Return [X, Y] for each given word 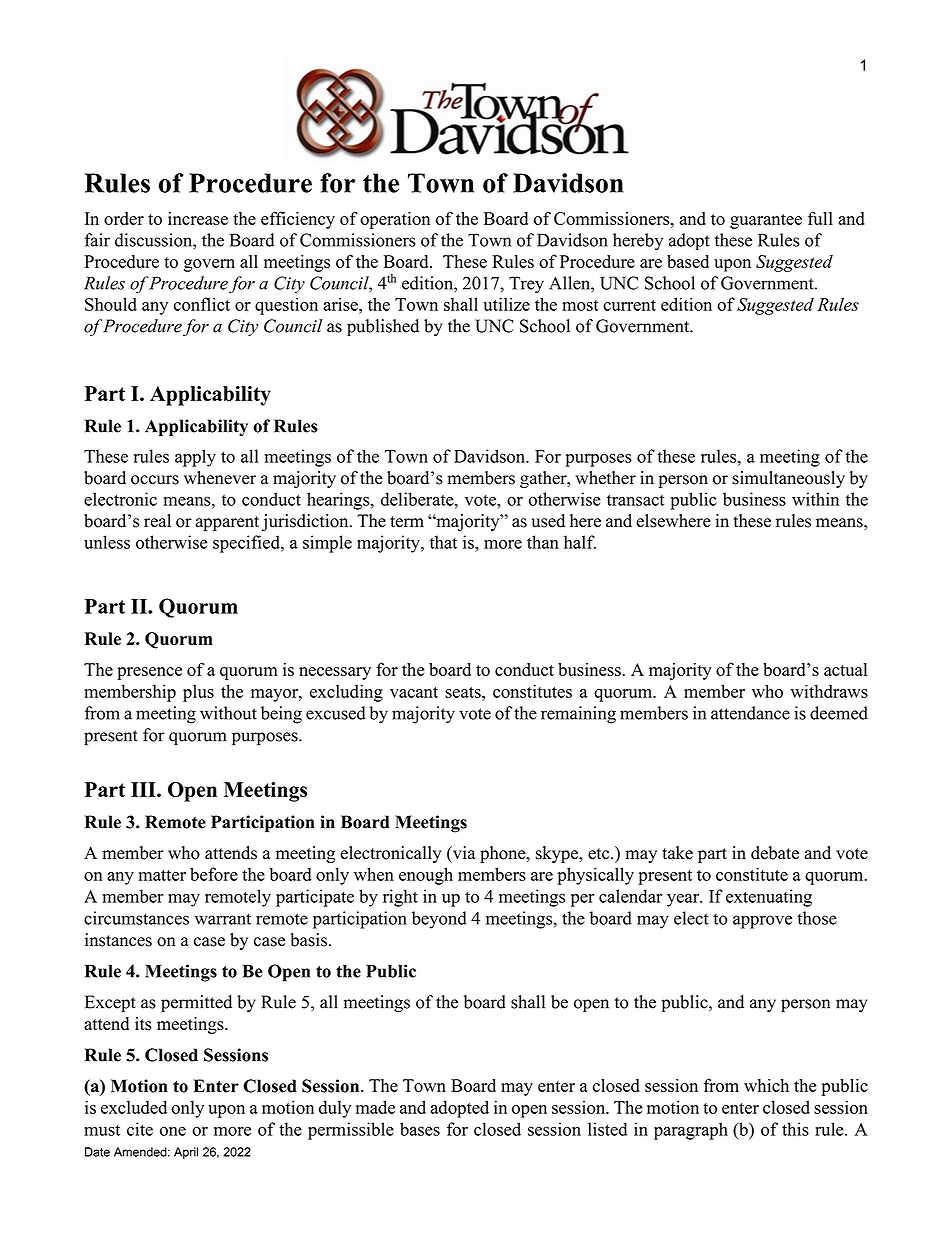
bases [420, 1129]
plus [198, 693]
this [795, 1129]
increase [198, 218]
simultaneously [788, 479]
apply [195, 458]
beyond [439, 920]
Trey [526, 285]
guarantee [766, 221]
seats [464, 692]
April [186, 1153]
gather [544, 479]
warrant [222, 919]
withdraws [829, 691]
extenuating [769, 898]
